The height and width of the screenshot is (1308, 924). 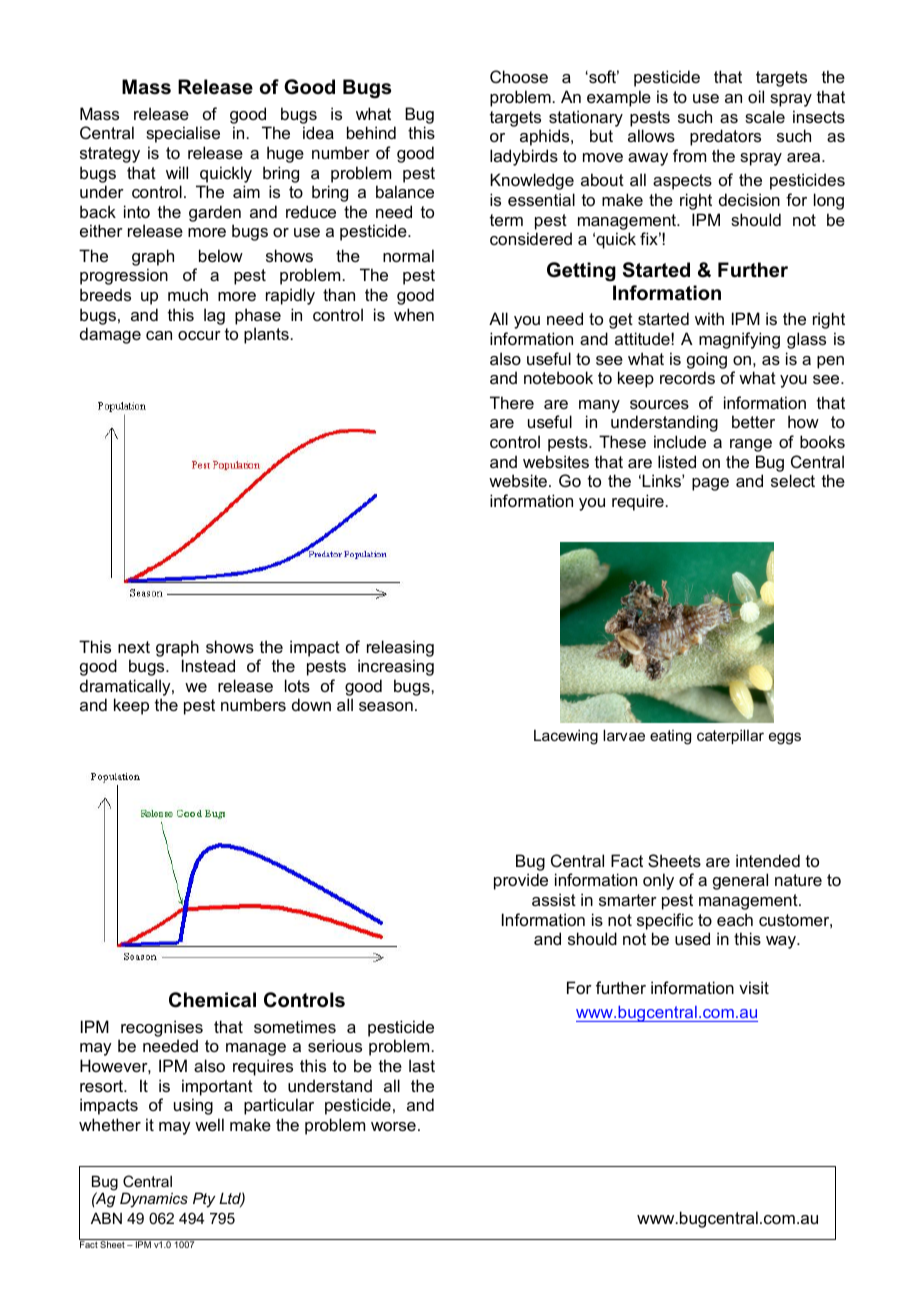 I want to click on magnifying, so click(x=739, y=340).
